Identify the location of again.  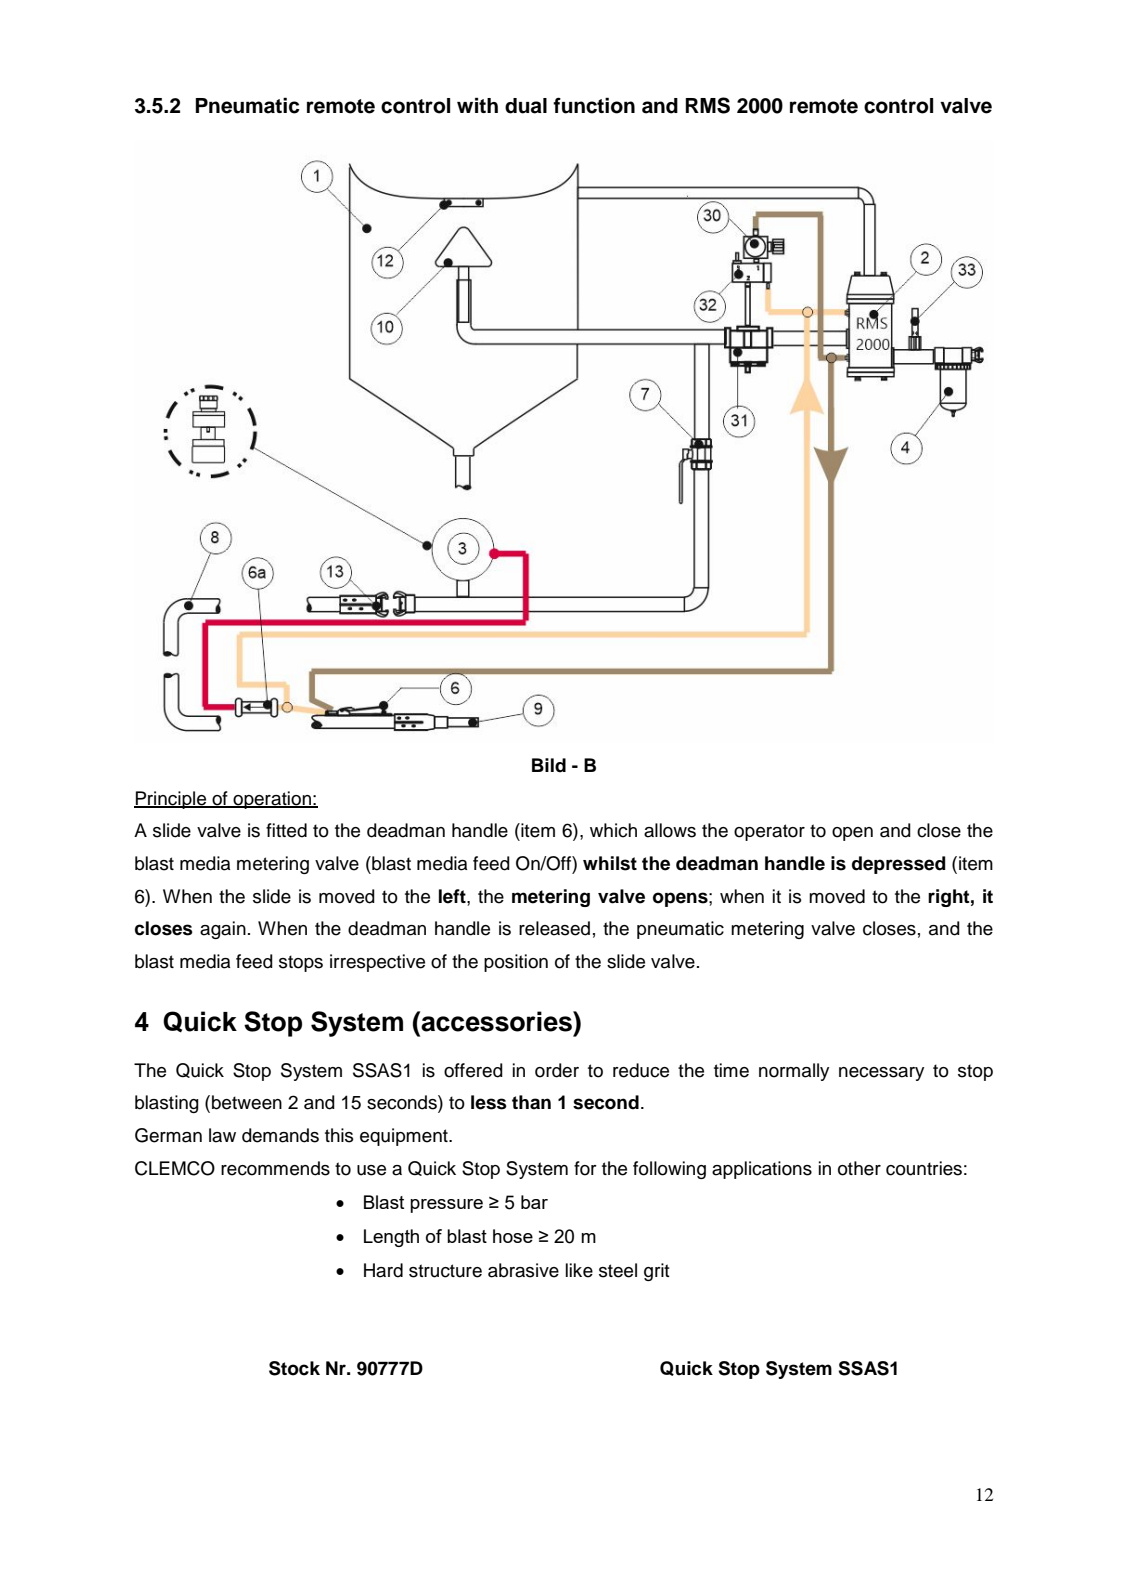
(223, 930).
